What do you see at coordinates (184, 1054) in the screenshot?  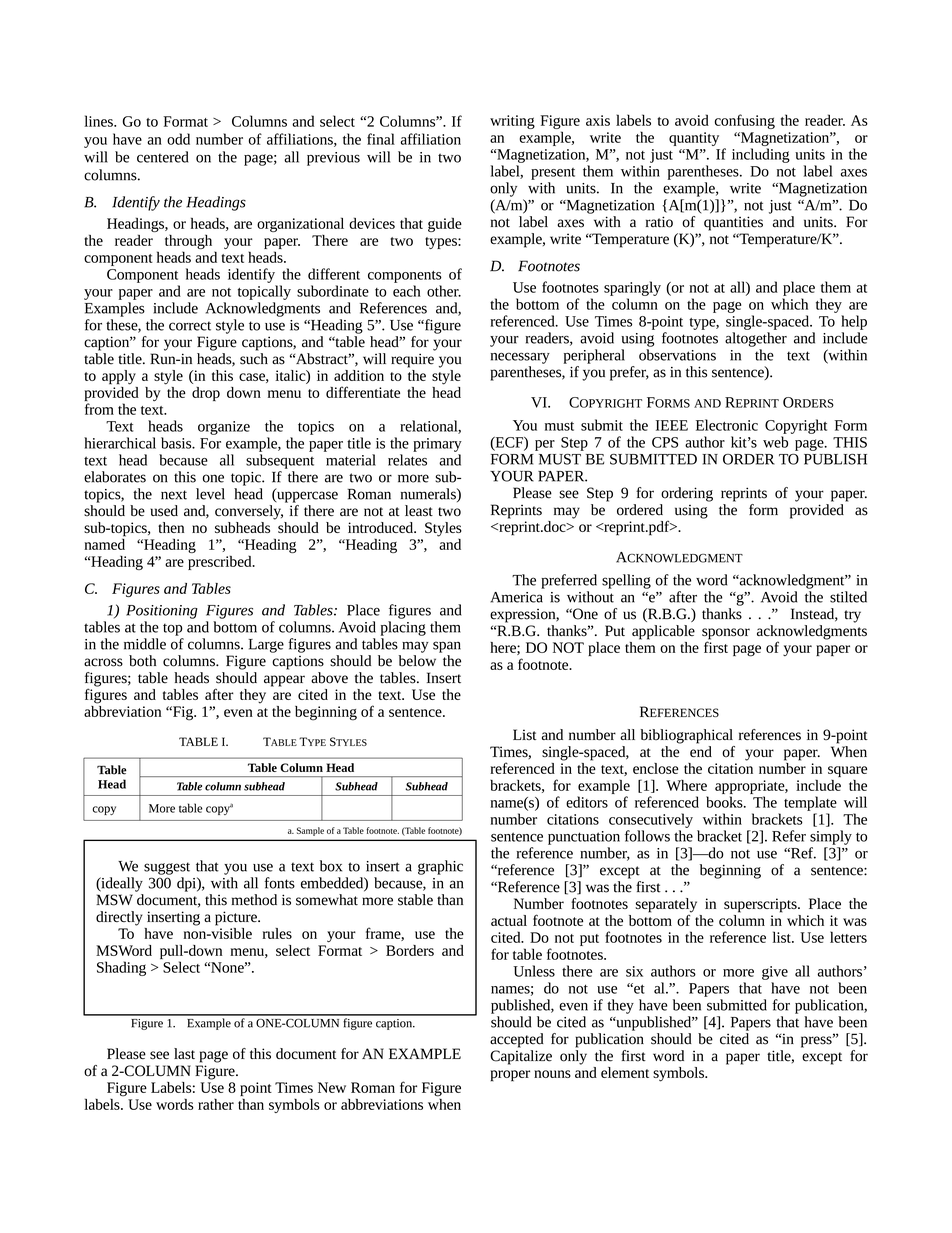 I see `last` at bounding box center [184, 1054].
